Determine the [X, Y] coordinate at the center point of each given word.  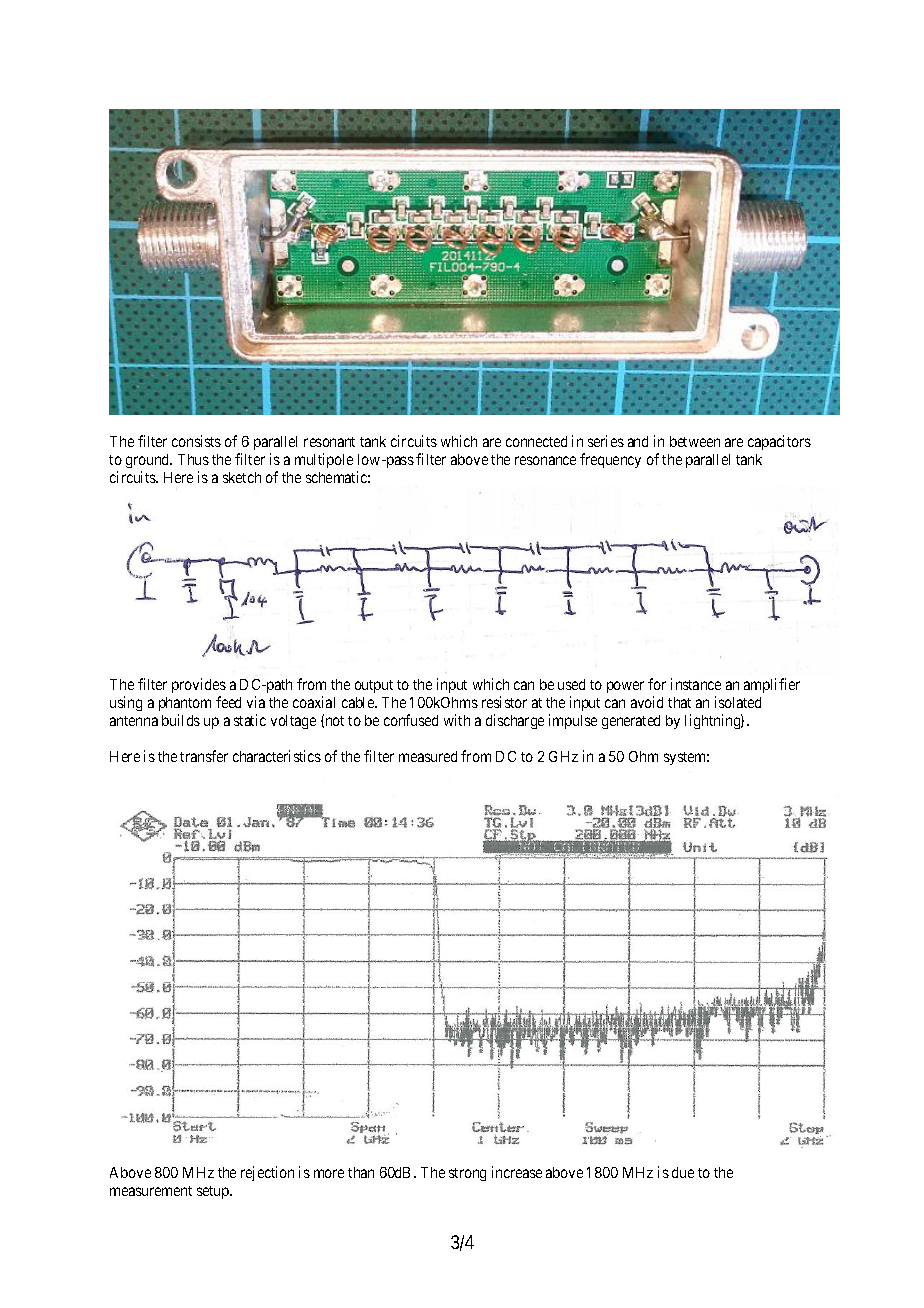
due [683, 1172]
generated [631, 722]
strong [467, 1174]
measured [428, 756]
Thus [193, 459]
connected [536, 441]
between [695, 441]
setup [214, 1192]
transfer [204, 756]
